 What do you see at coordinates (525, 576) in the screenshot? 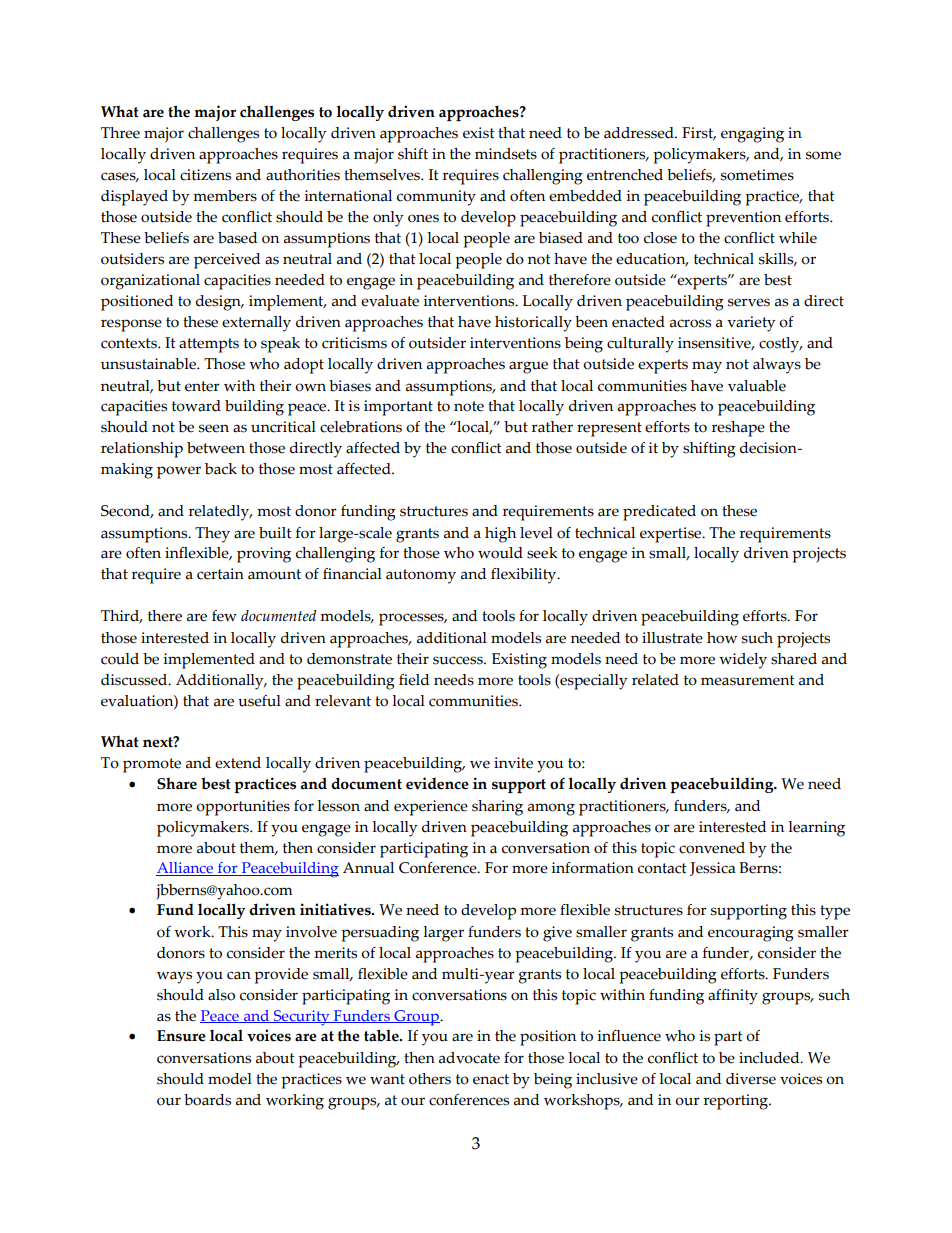
I see `flexibility` at bounding box center [525, 576].
